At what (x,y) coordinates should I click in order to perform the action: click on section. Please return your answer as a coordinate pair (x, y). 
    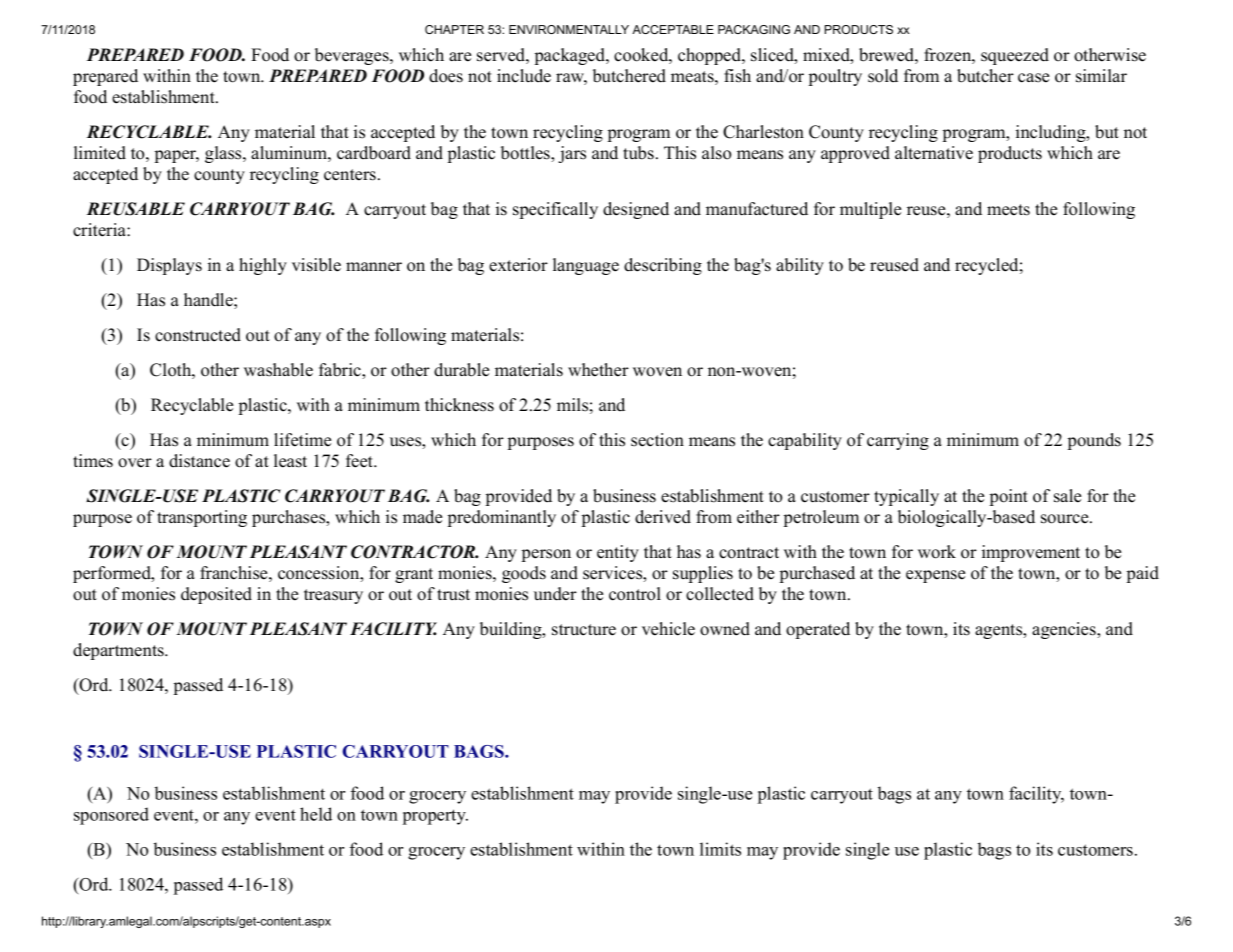
    Looking at the image, I should click on (657, 440).
